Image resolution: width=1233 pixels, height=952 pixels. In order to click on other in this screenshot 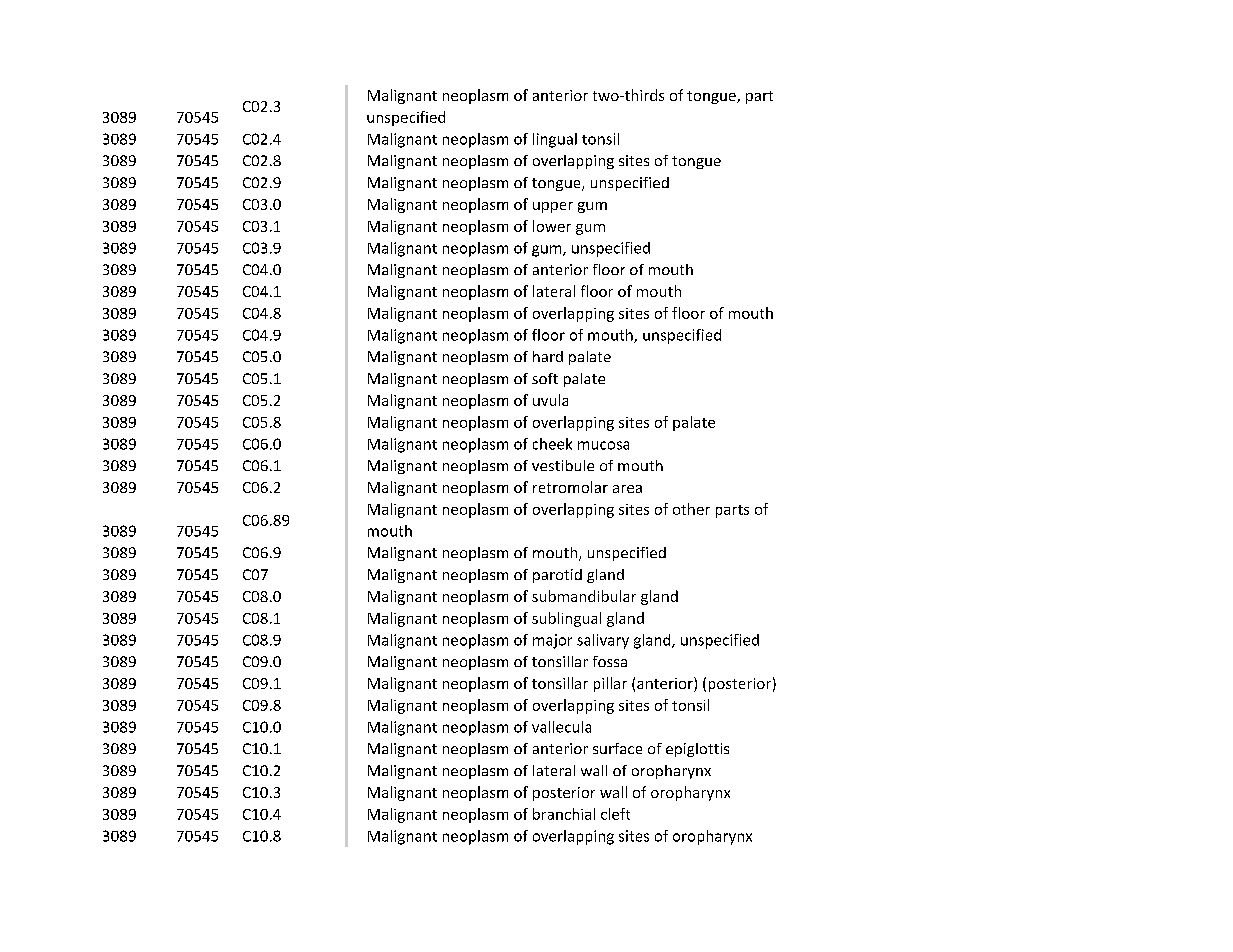, I will do `click(691, 509)`.
